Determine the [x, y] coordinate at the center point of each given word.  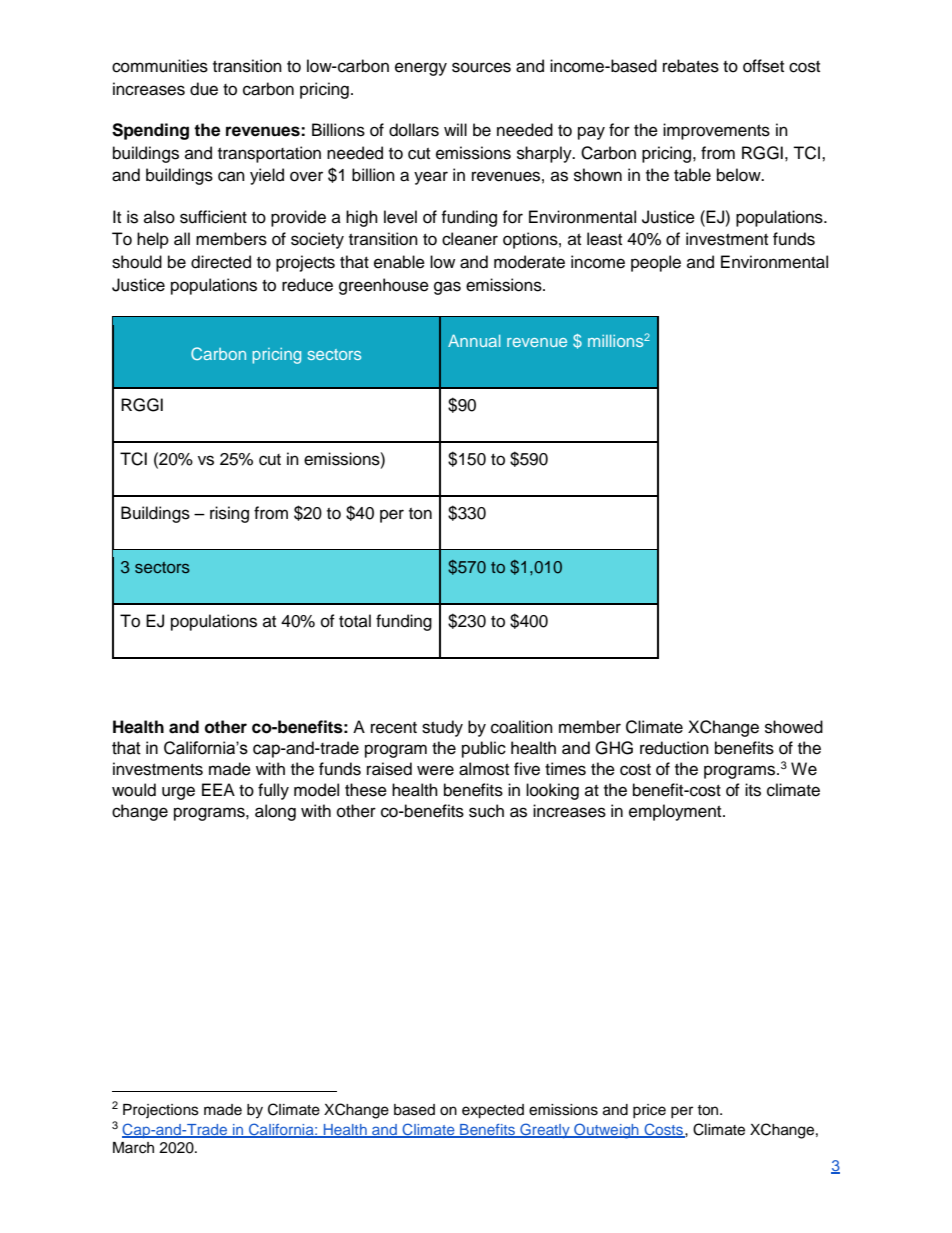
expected [493, 1111]
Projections [161, 1111]
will [455, 129]
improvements [716, 131]
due [204, 89]
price [649, 1111]
